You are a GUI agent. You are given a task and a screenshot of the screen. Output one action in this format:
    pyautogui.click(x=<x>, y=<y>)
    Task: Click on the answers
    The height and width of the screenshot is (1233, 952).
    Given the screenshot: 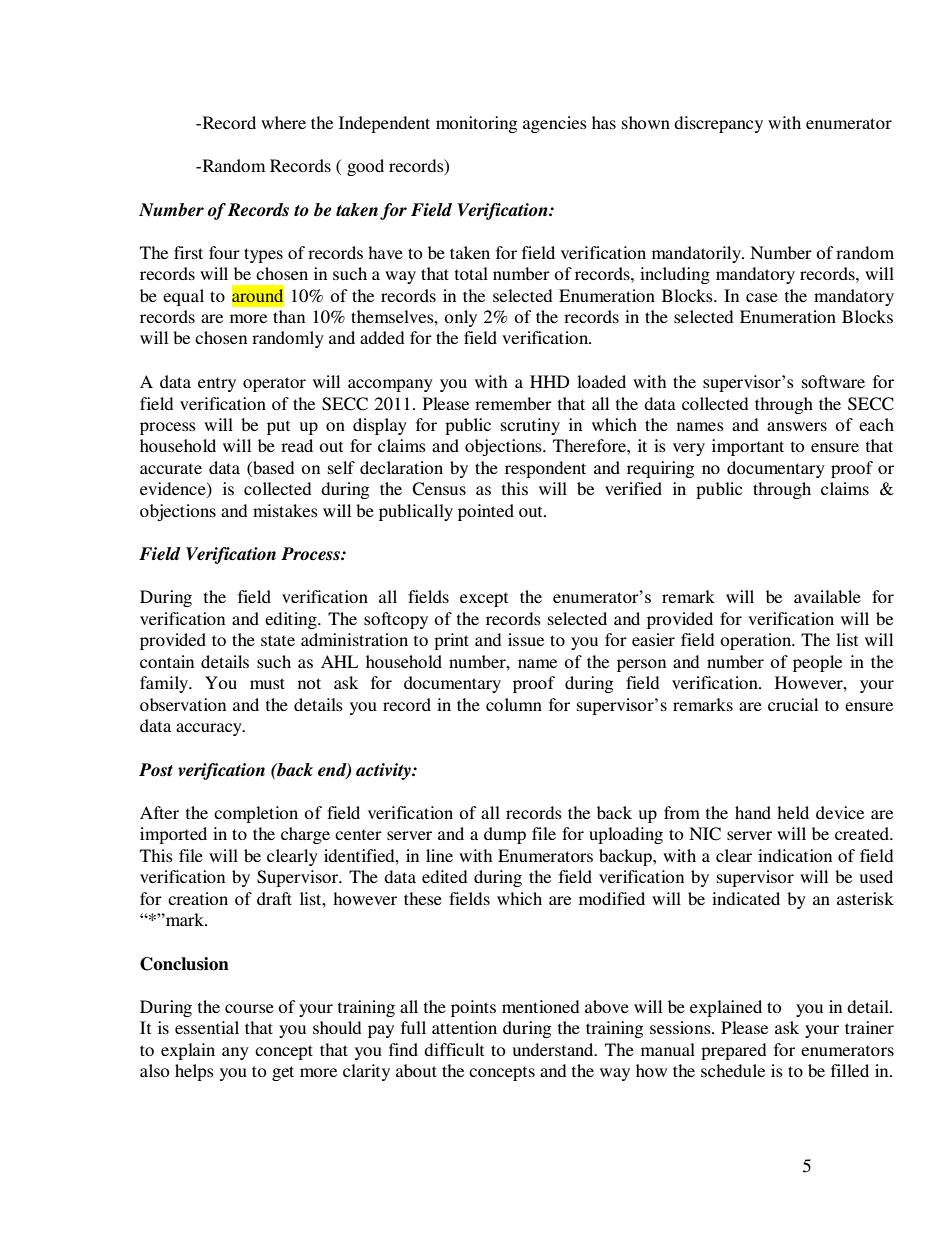 What is the action you would take?
    pyautogui.click(x=797, y=426)
